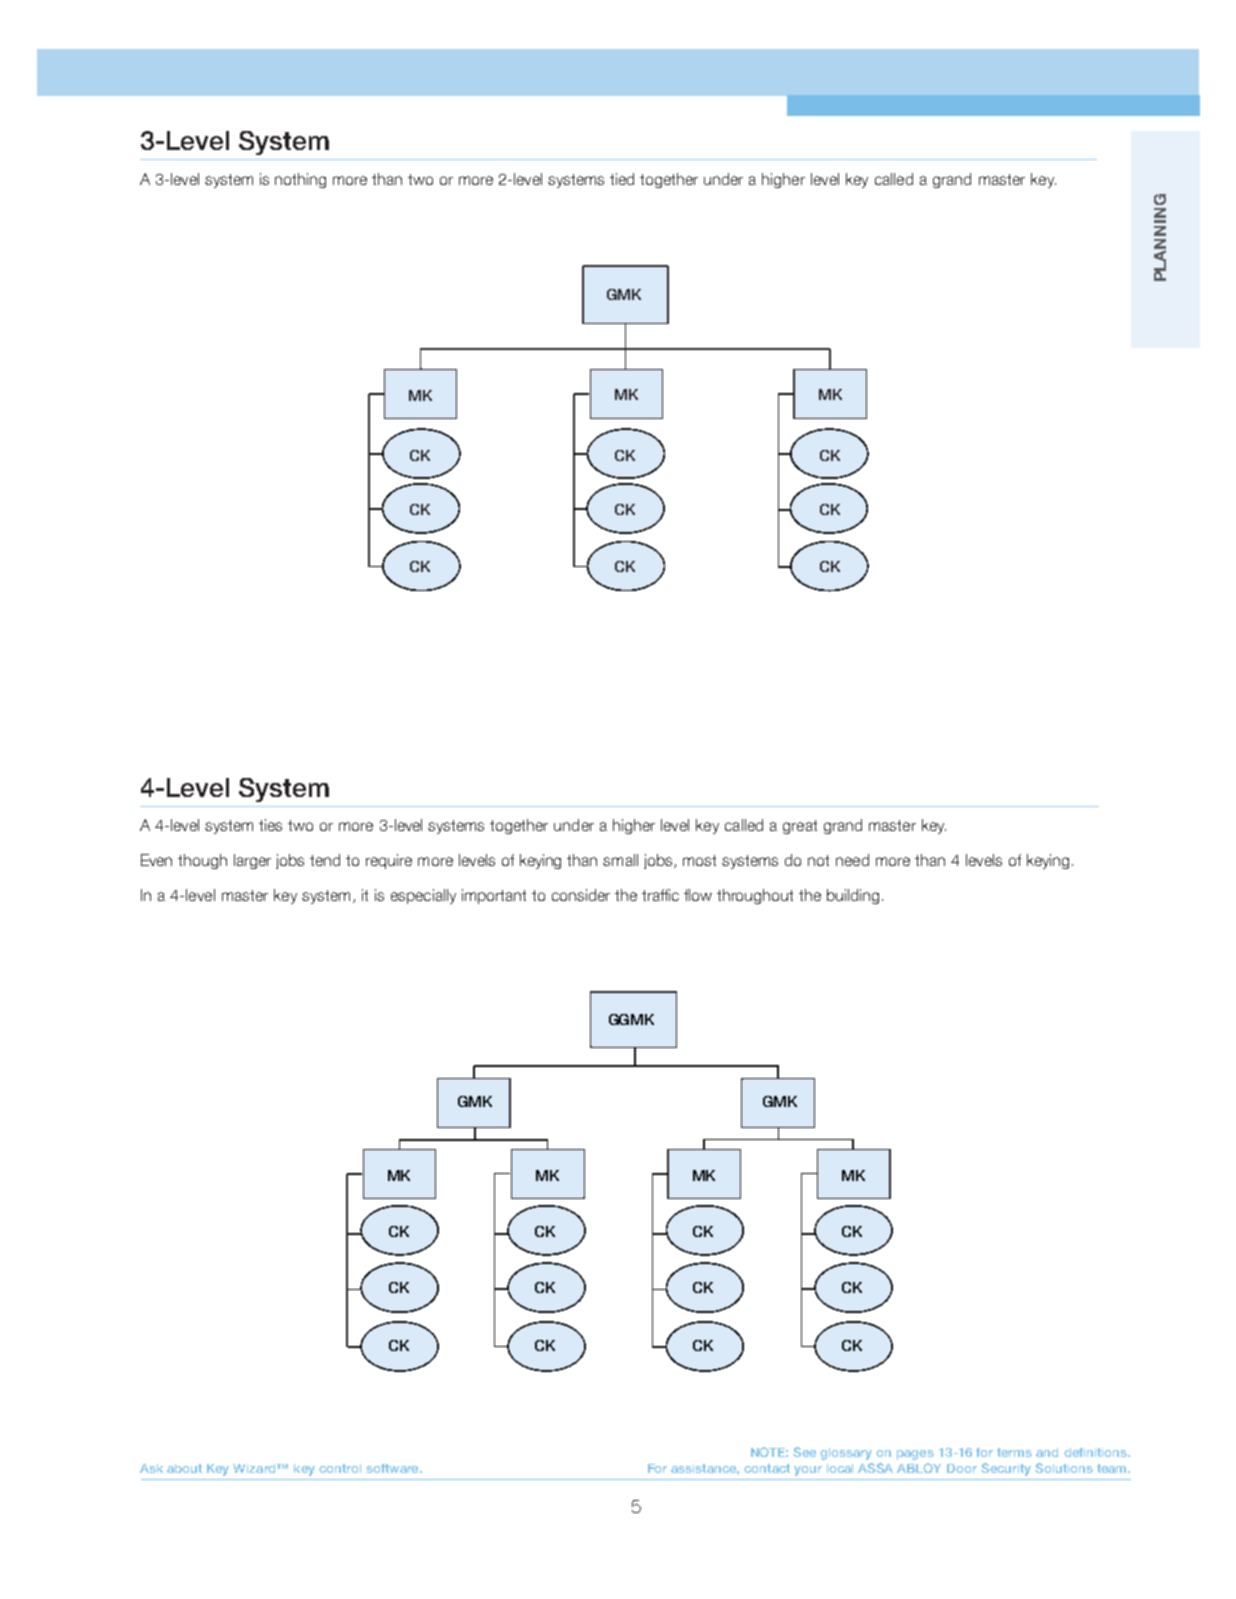 The height and width of the screenshot is (1599, 1236). Describe the element at coordinates (755, 896) in the screenshot. I see `throughout` at that location.
